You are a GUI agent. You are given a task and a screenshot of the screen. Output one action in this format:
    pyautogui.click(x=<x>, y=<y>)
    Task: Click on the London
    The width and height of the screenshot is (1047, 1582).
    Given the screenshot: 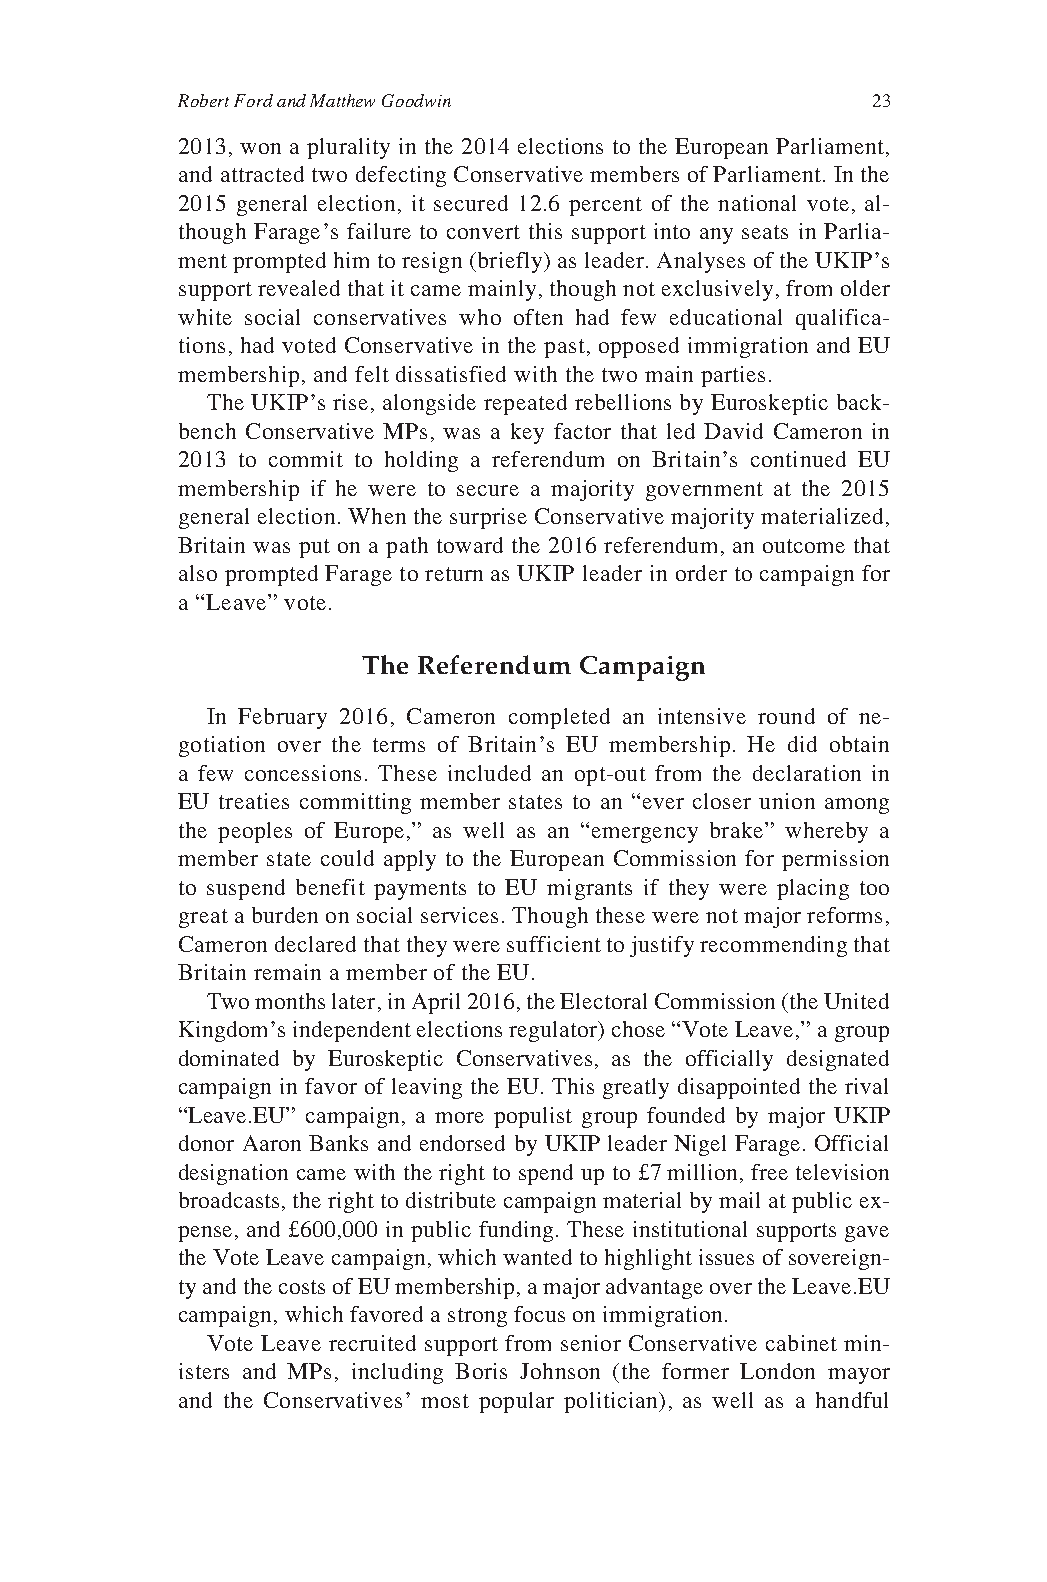 What is the action you would take?
    pyautogui.click(x=777, y=1371)
